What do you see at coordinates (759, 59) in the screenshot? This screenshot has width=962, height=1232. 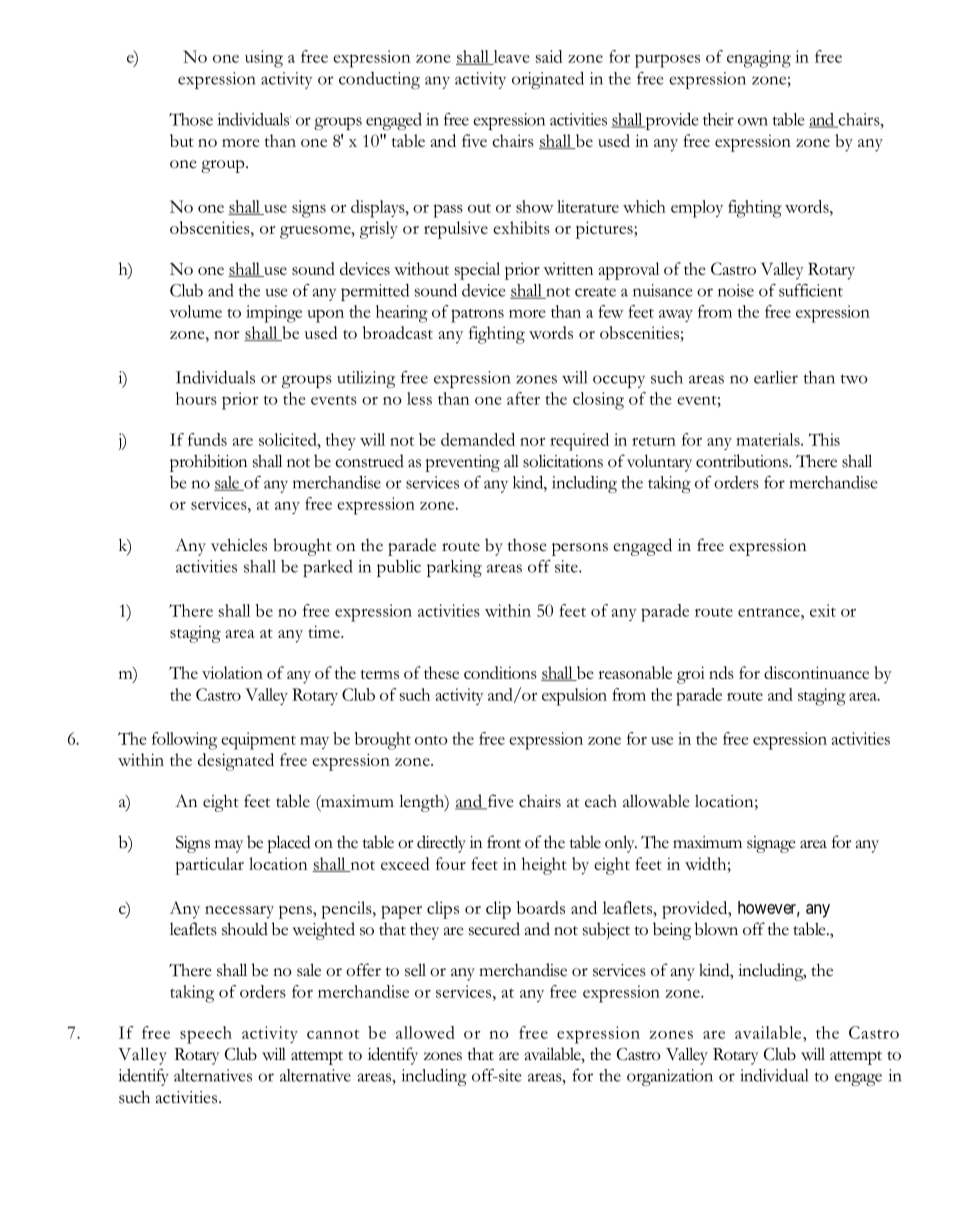 I see `engaging` at bounding box center [759, 59].
